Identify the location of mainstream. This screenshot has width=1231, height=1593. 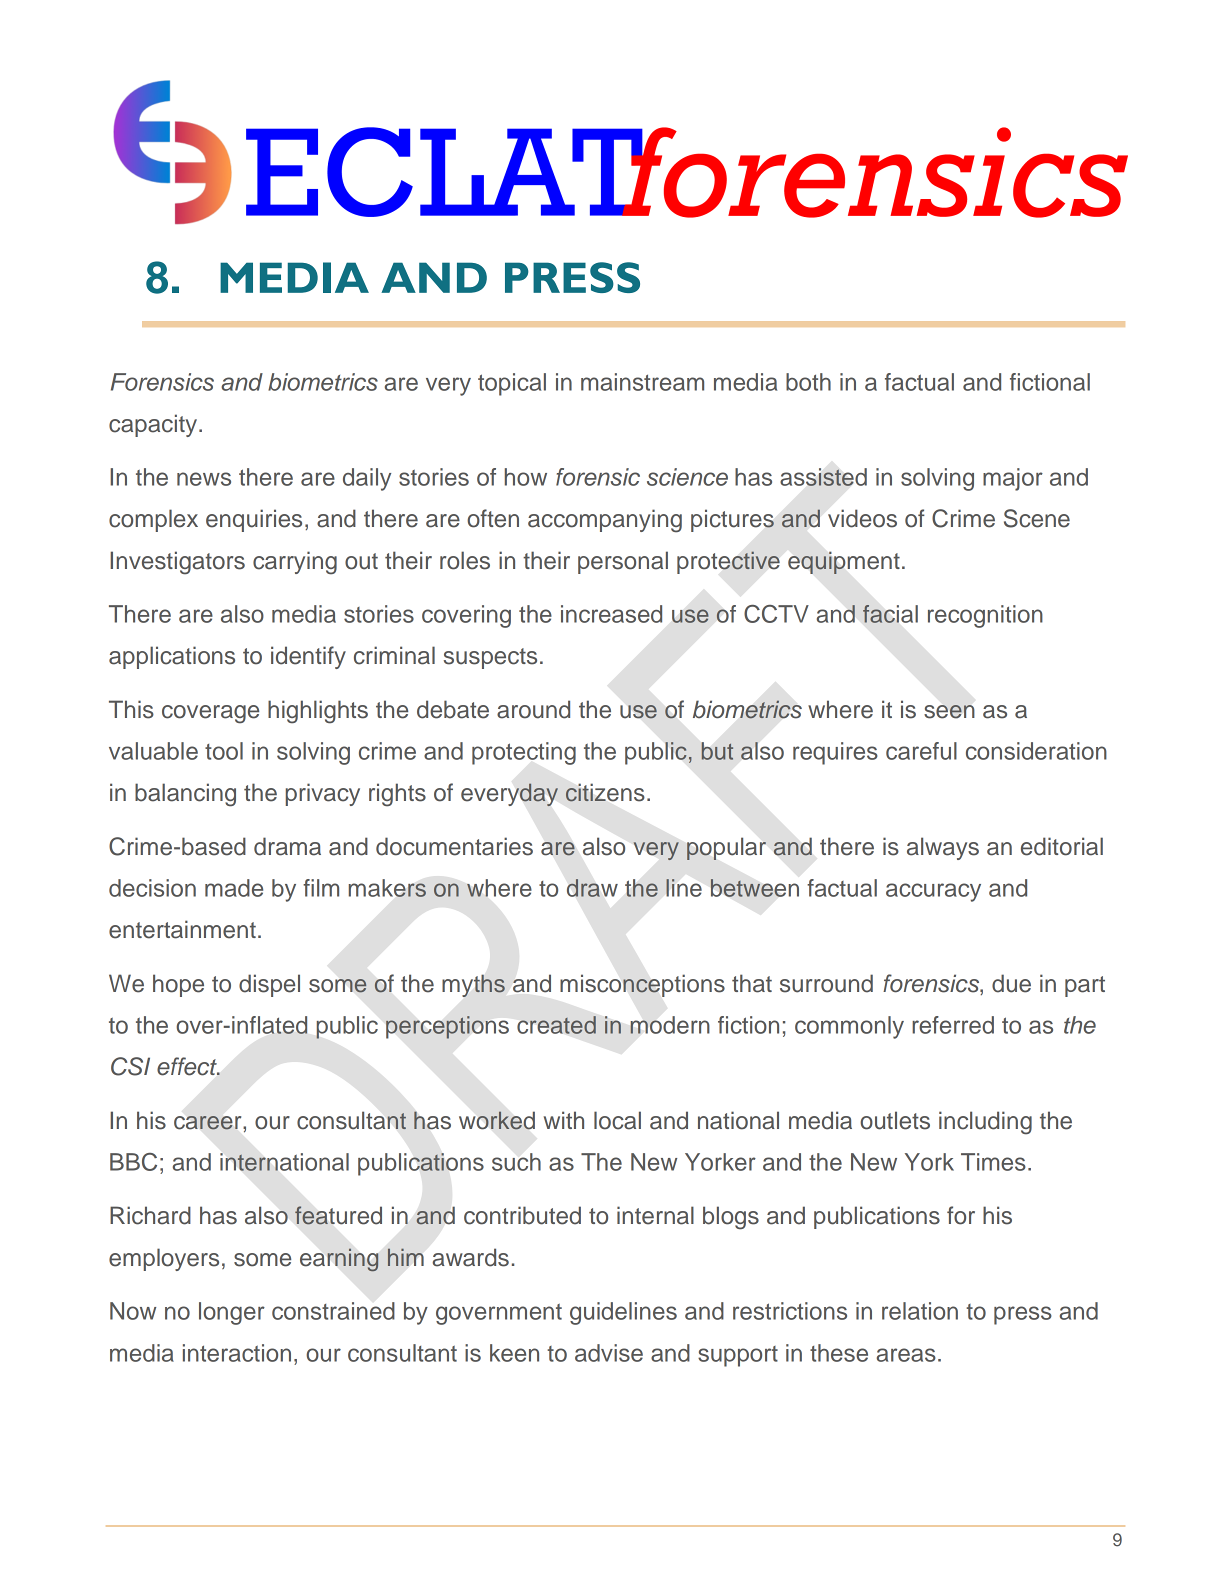
(642, 382).
